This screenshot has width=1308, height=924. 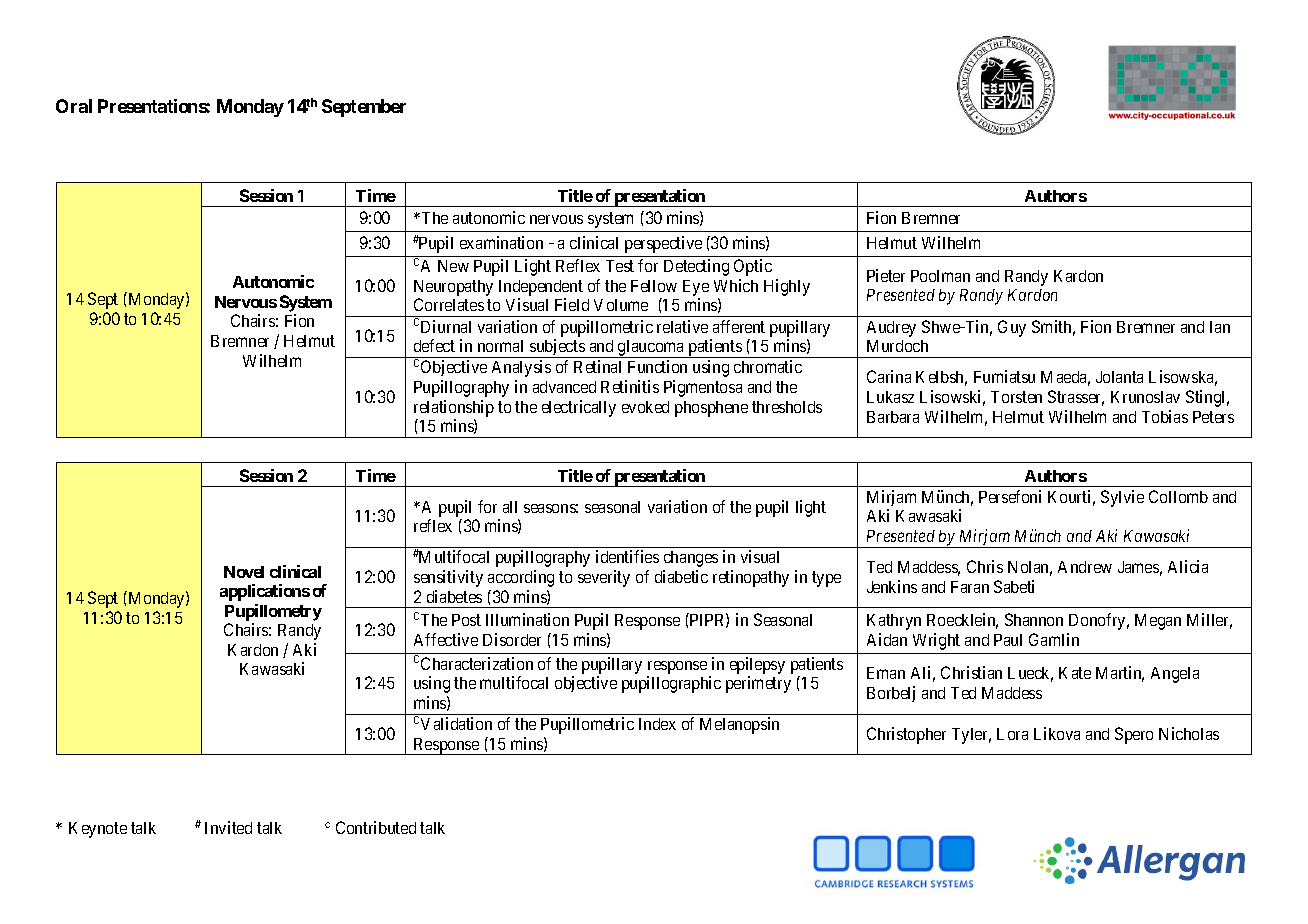 What do you see at coordinates (1134, 735) in the screenshot?
I see `Spero` at bounding box center [1134, 735].
